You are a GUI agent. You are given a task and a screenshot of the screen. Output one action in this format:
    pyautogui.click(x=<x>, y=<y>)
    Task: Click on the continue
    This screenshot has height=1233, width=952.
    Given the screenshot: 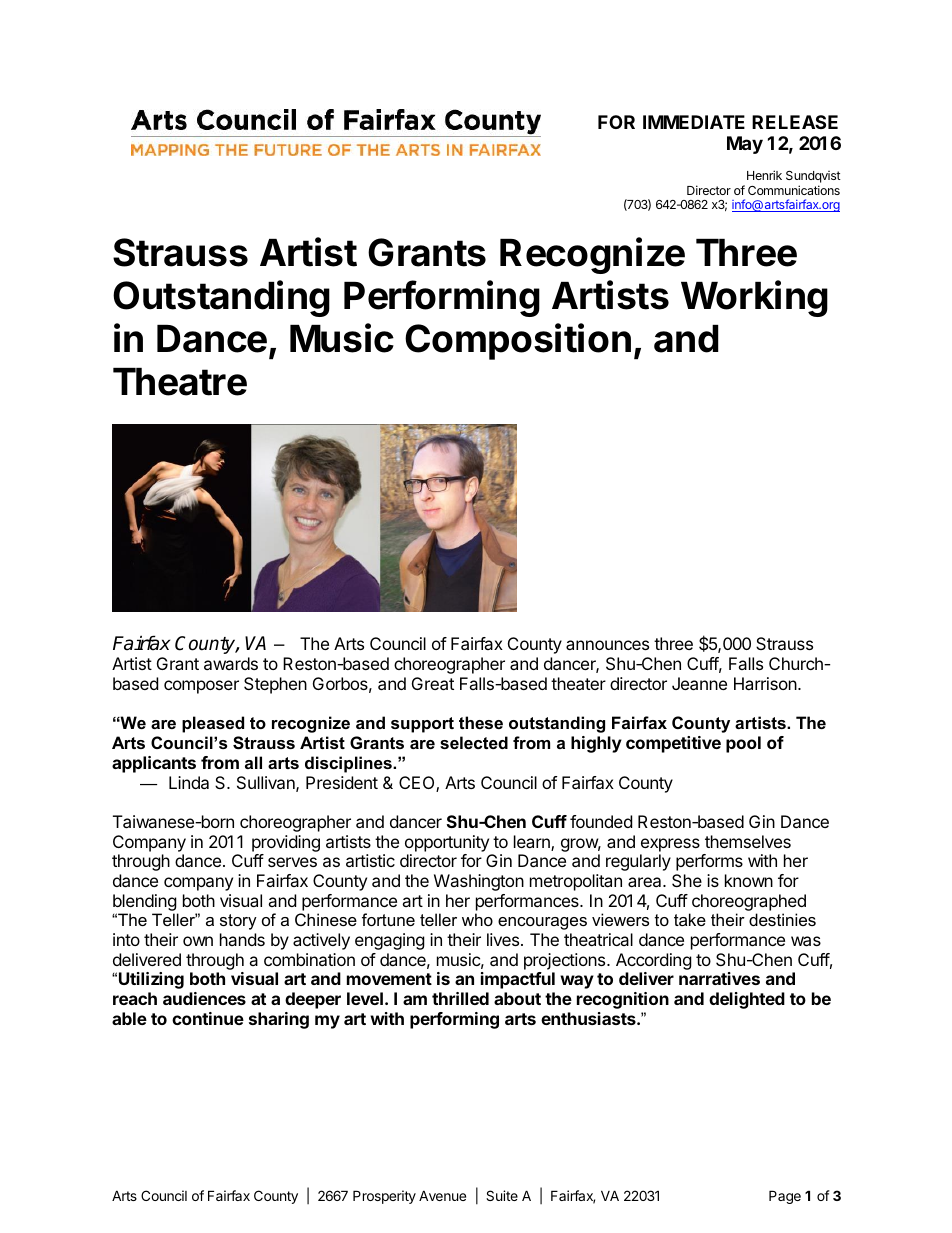 What is the action you would take?
    pyautogui.click(x=208, y=1018)
